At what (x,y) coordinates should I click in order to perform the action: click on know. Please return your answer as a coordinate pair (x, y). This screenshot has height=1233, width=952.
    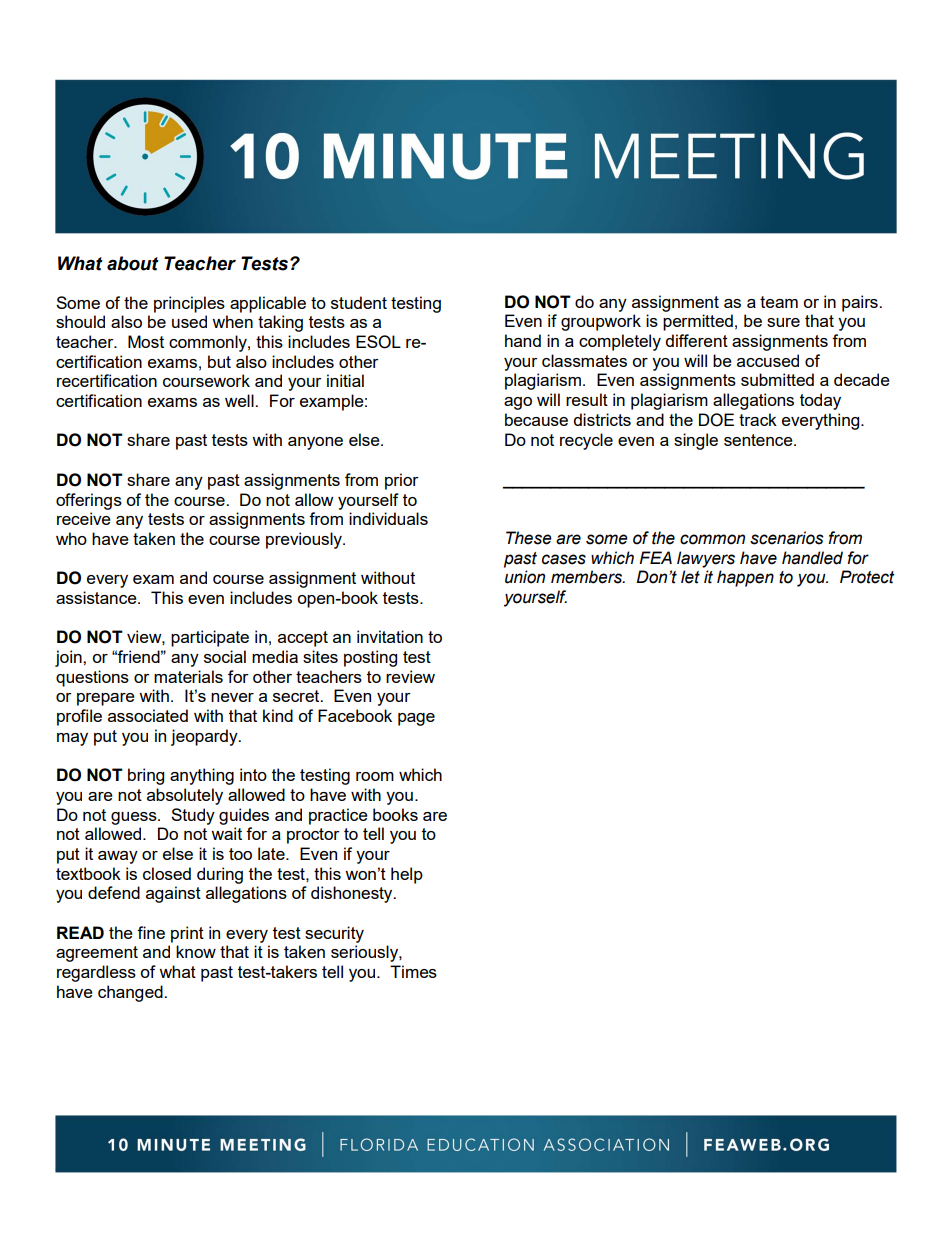
    Looking at the image, I should click on (196, 951).
